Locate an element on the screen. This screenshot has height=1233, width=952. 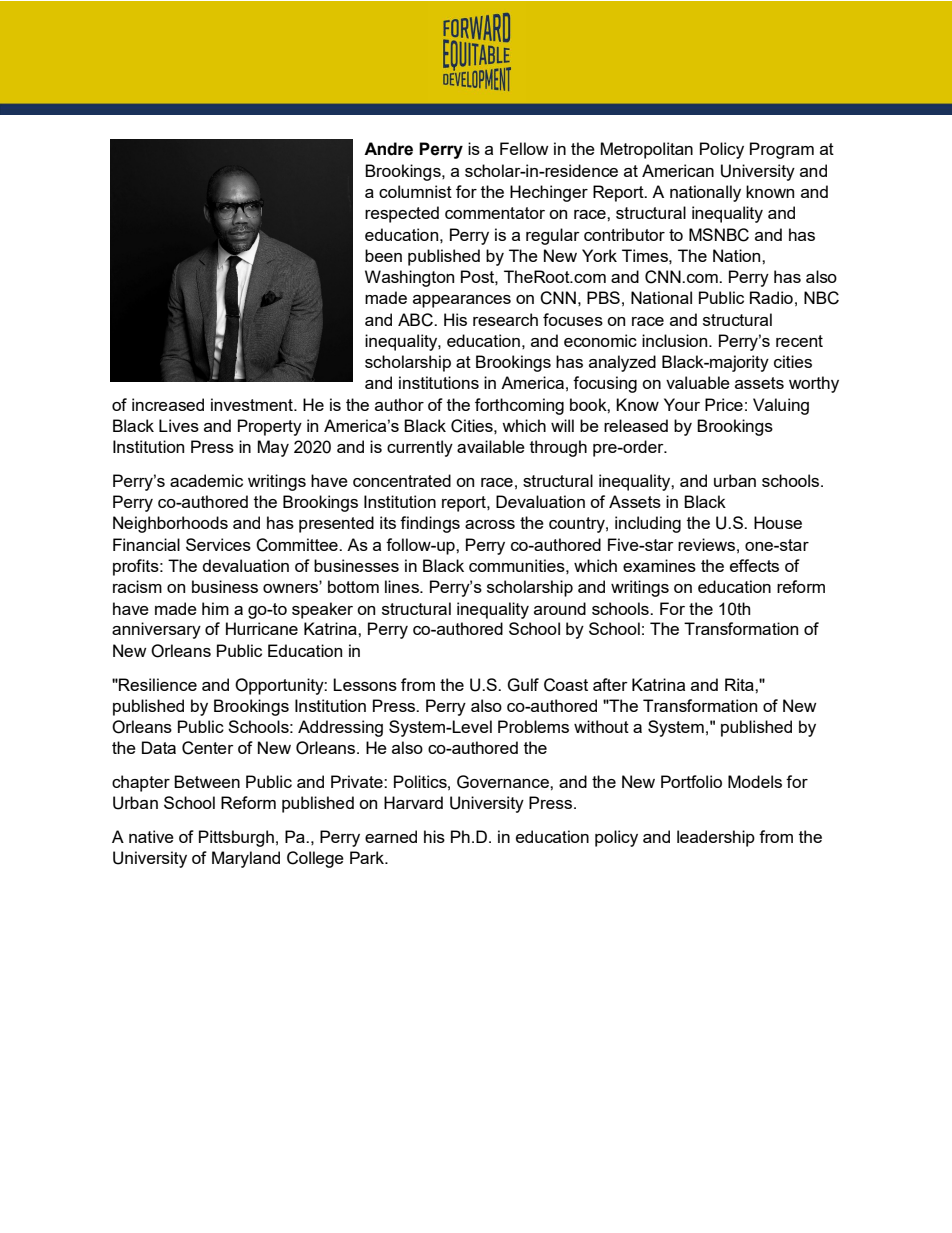
him is located at coordinates (215, 608).
